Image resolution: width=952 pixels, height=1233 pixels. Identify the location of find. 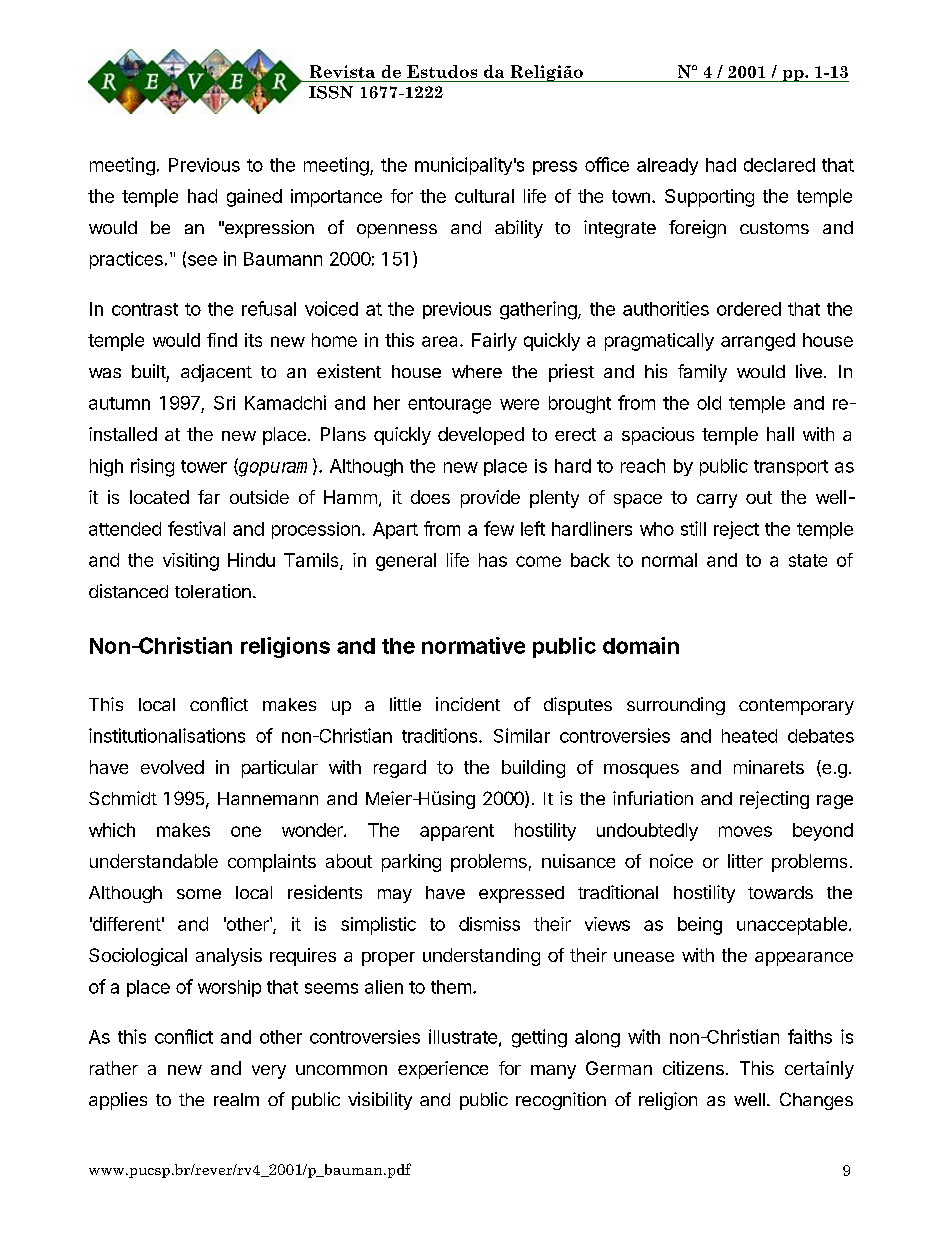
(222, 340).
